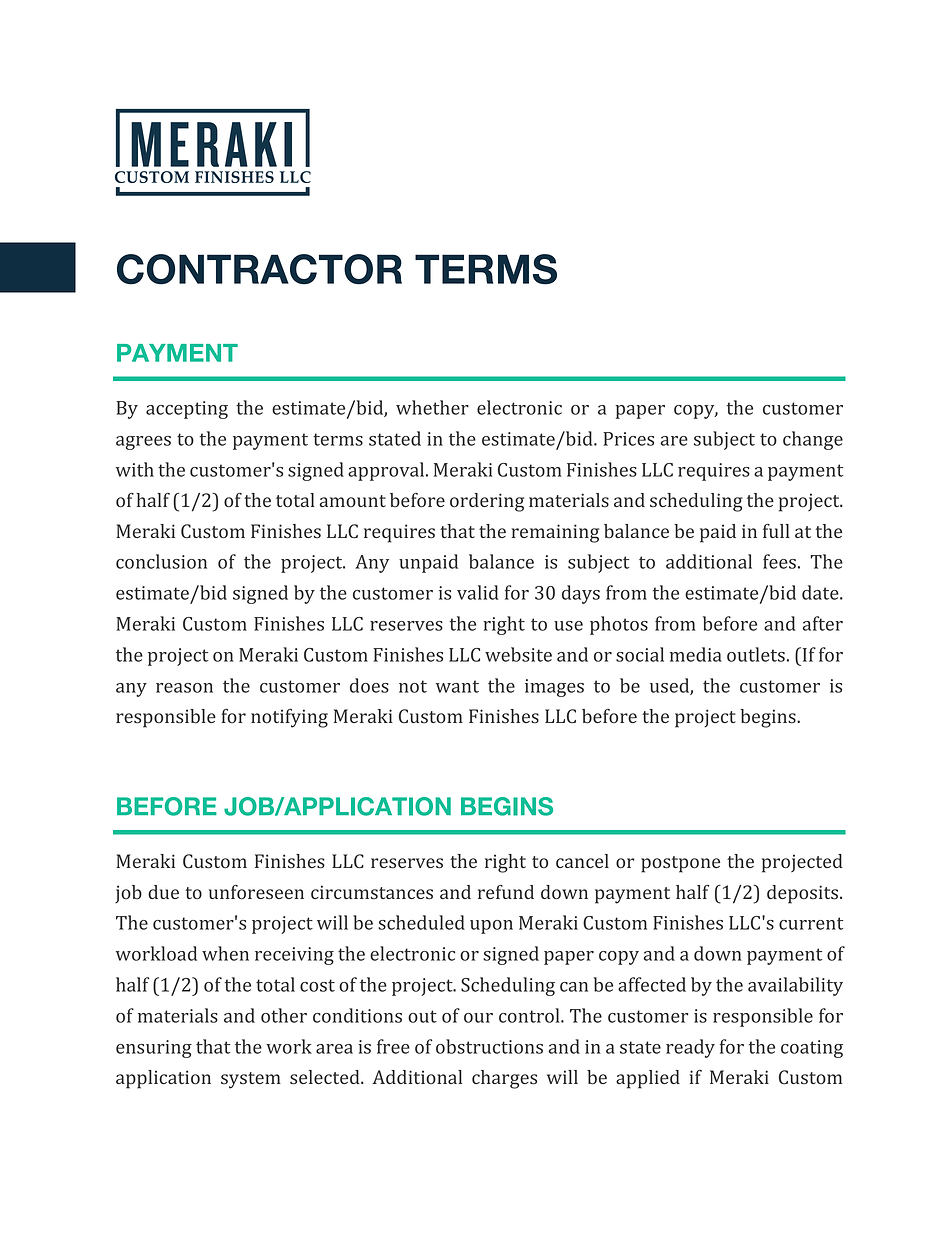 The width and height of the page is (952, 1233). What do you see at coordinates (756, 654) in the page?
I see `outlets` at bounding box center [756, 654].
